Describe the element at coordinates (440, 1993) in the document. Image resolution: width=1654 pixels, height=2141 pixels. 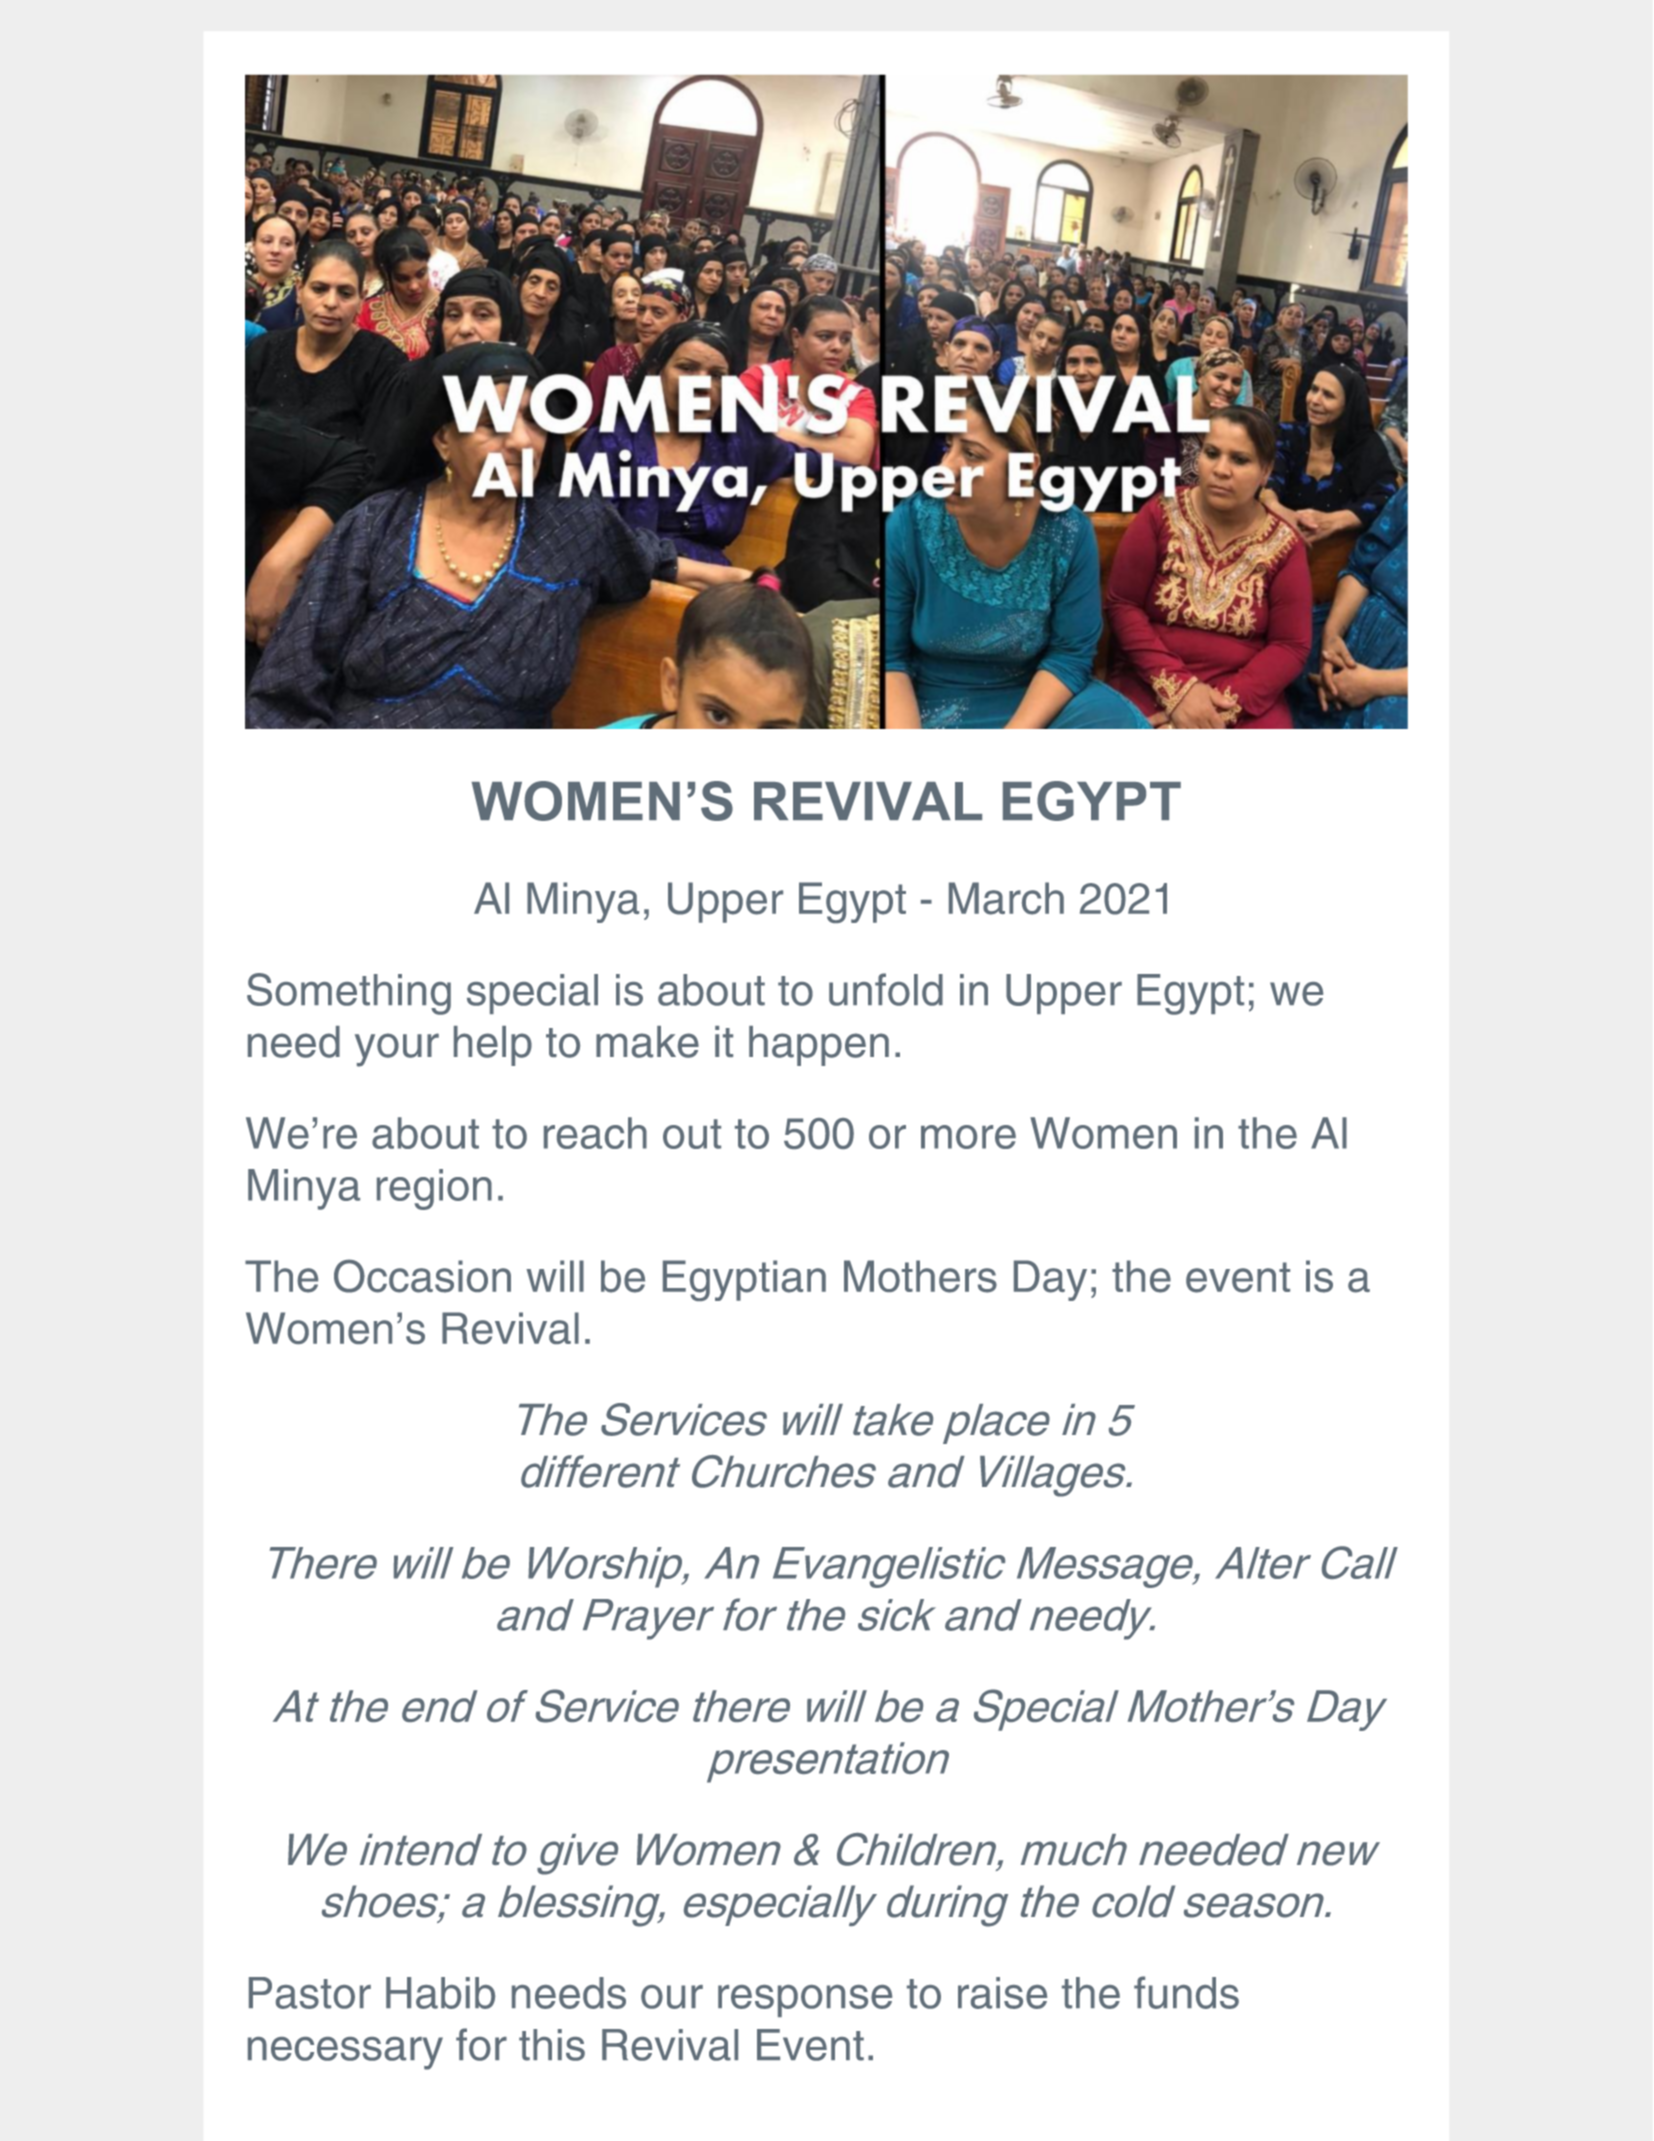
I see `Habib` at that location.
